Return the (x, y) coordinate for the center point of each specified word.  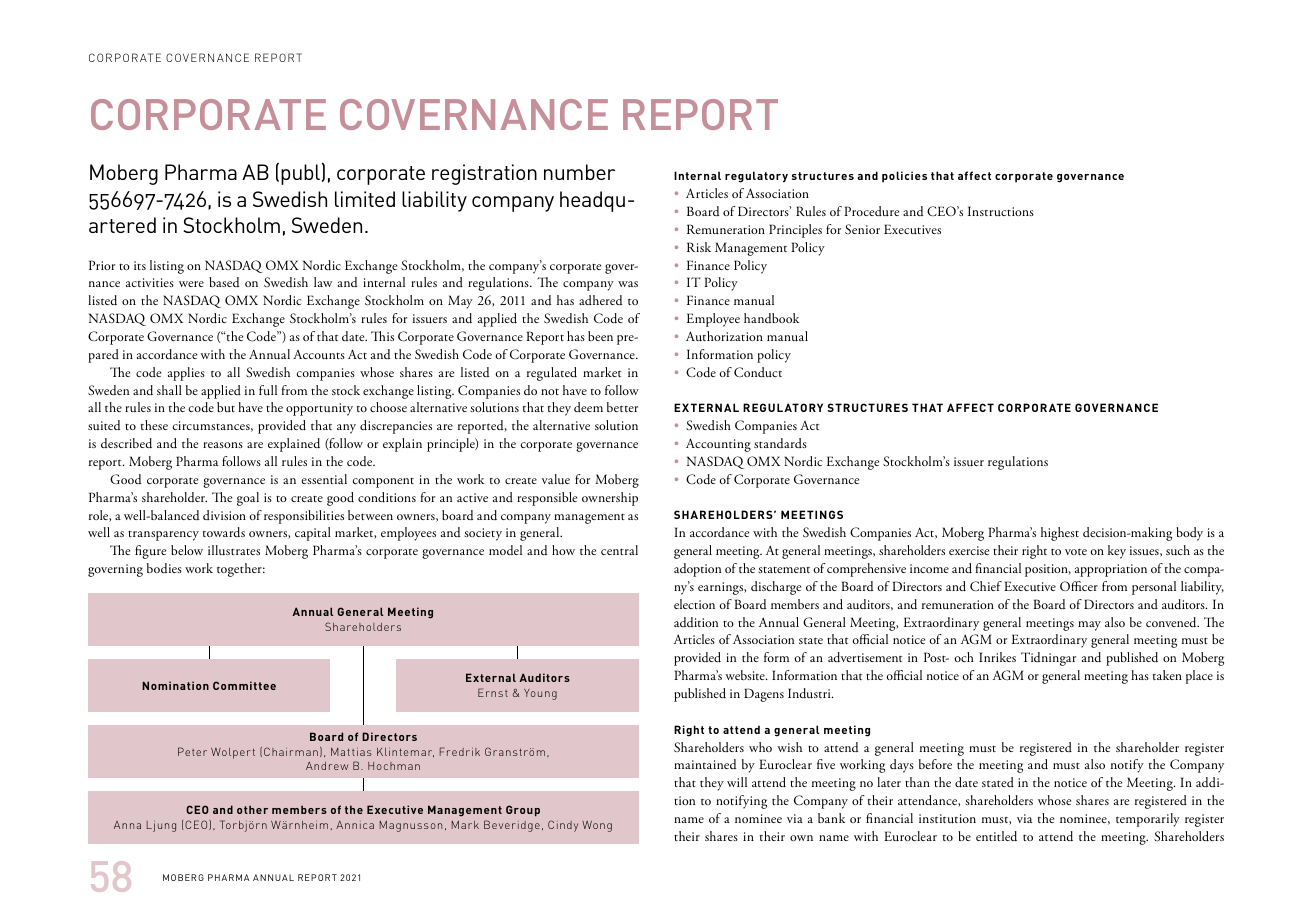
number (579, 172)
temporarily (1148, 820)
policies (904, 177)
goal (248, 499)
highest (1060, 534)
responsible (547, 499)
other (252, 809)
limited (365, 199)
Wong (597, 826)
